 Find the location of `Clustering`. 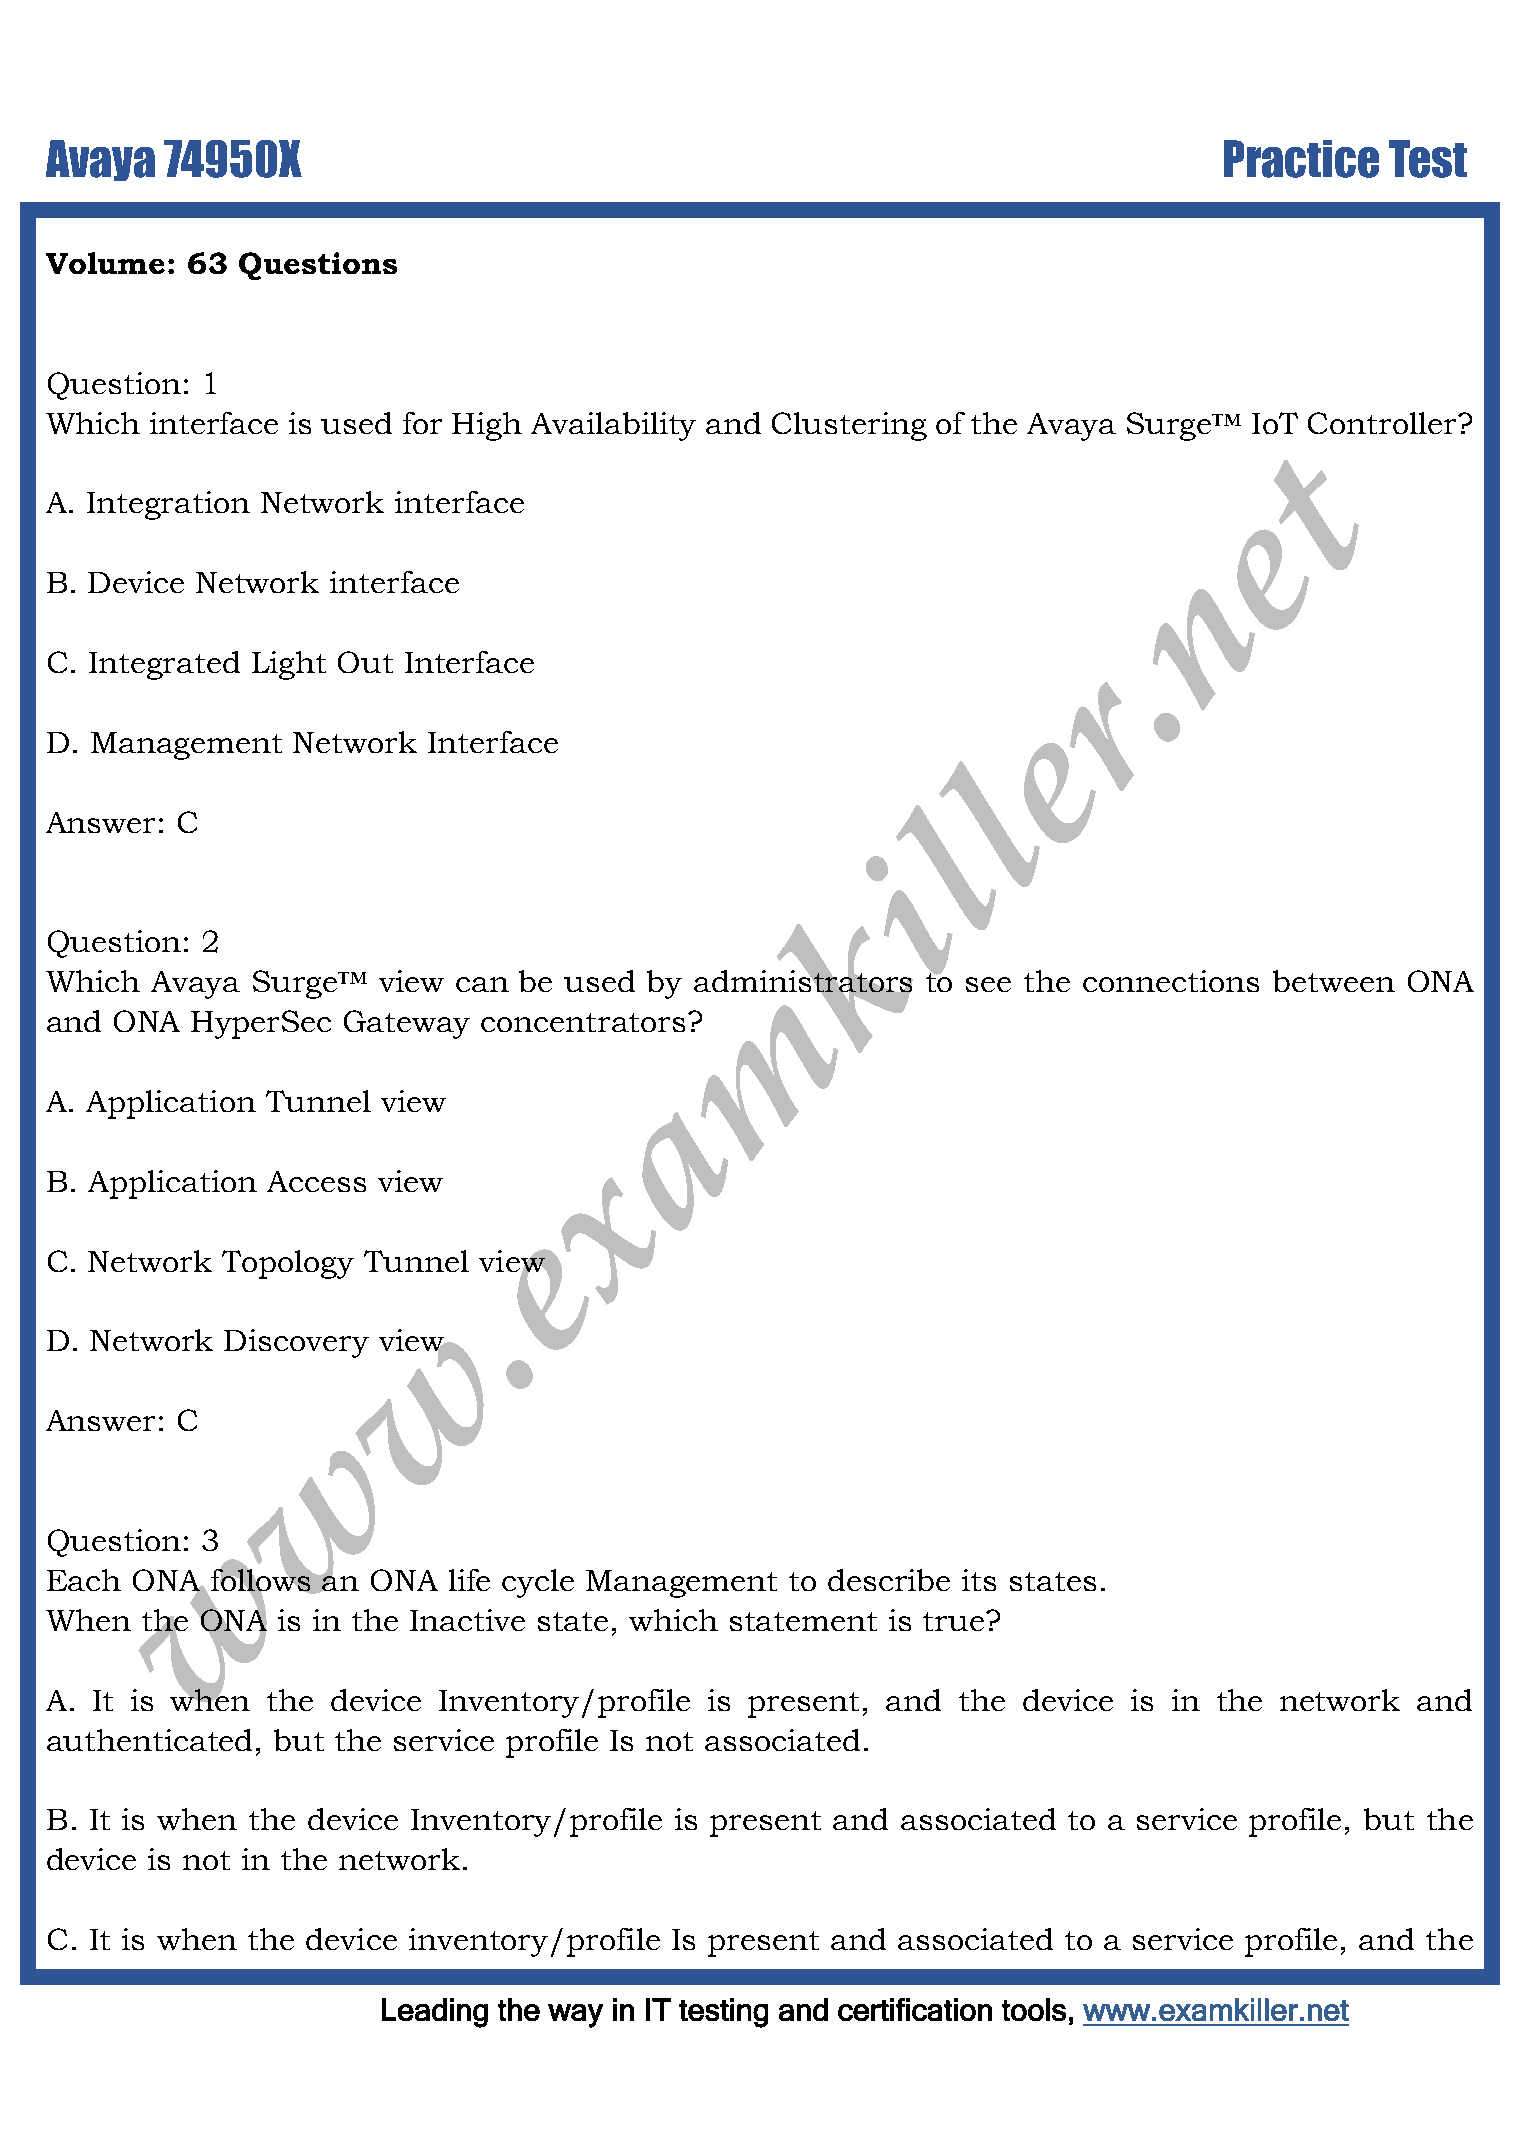

Clustering is located at coordinates (849, 426).
